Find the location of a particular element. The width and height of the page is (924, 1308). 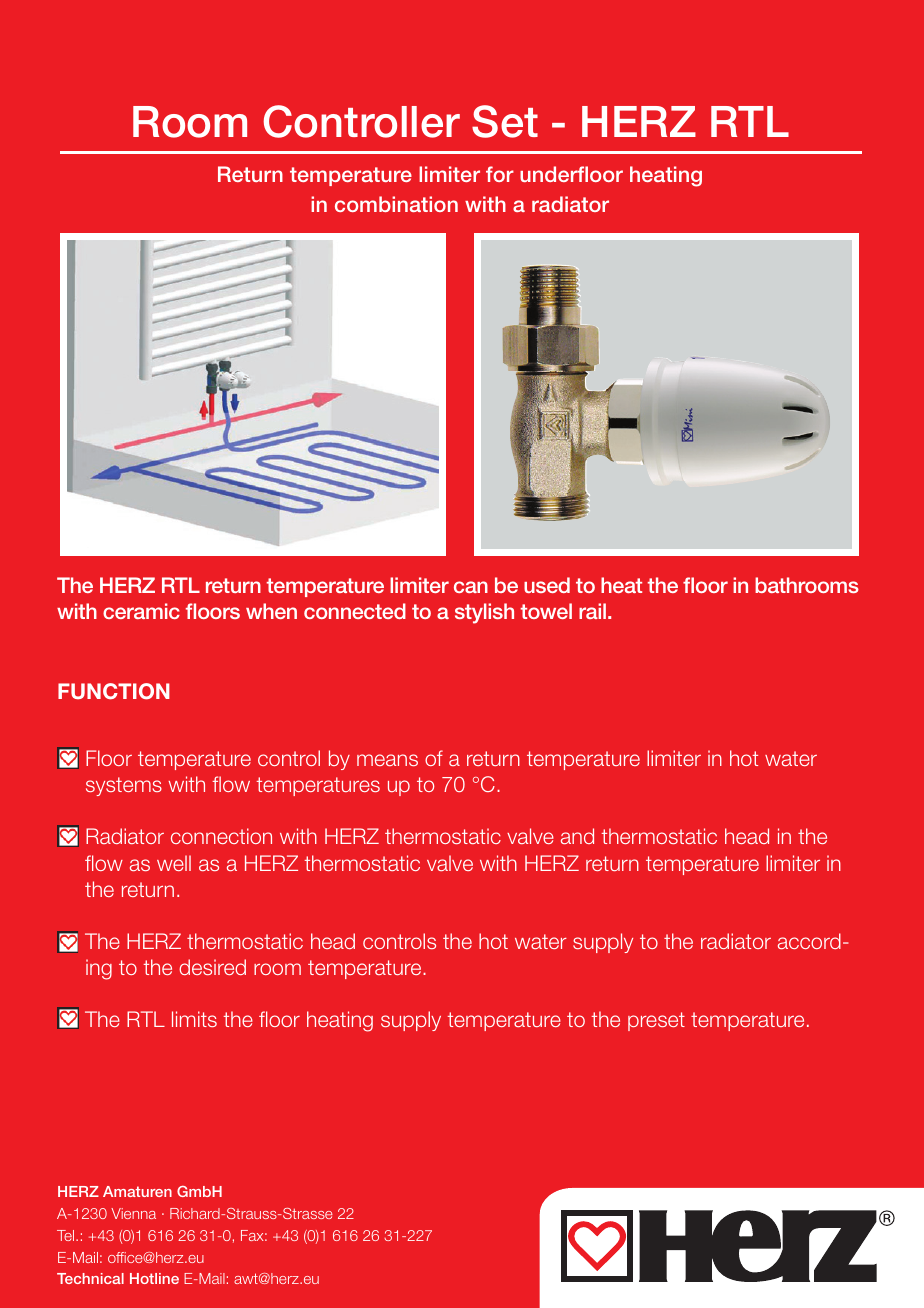

Vienna is located at coordinates (133, 1213).
